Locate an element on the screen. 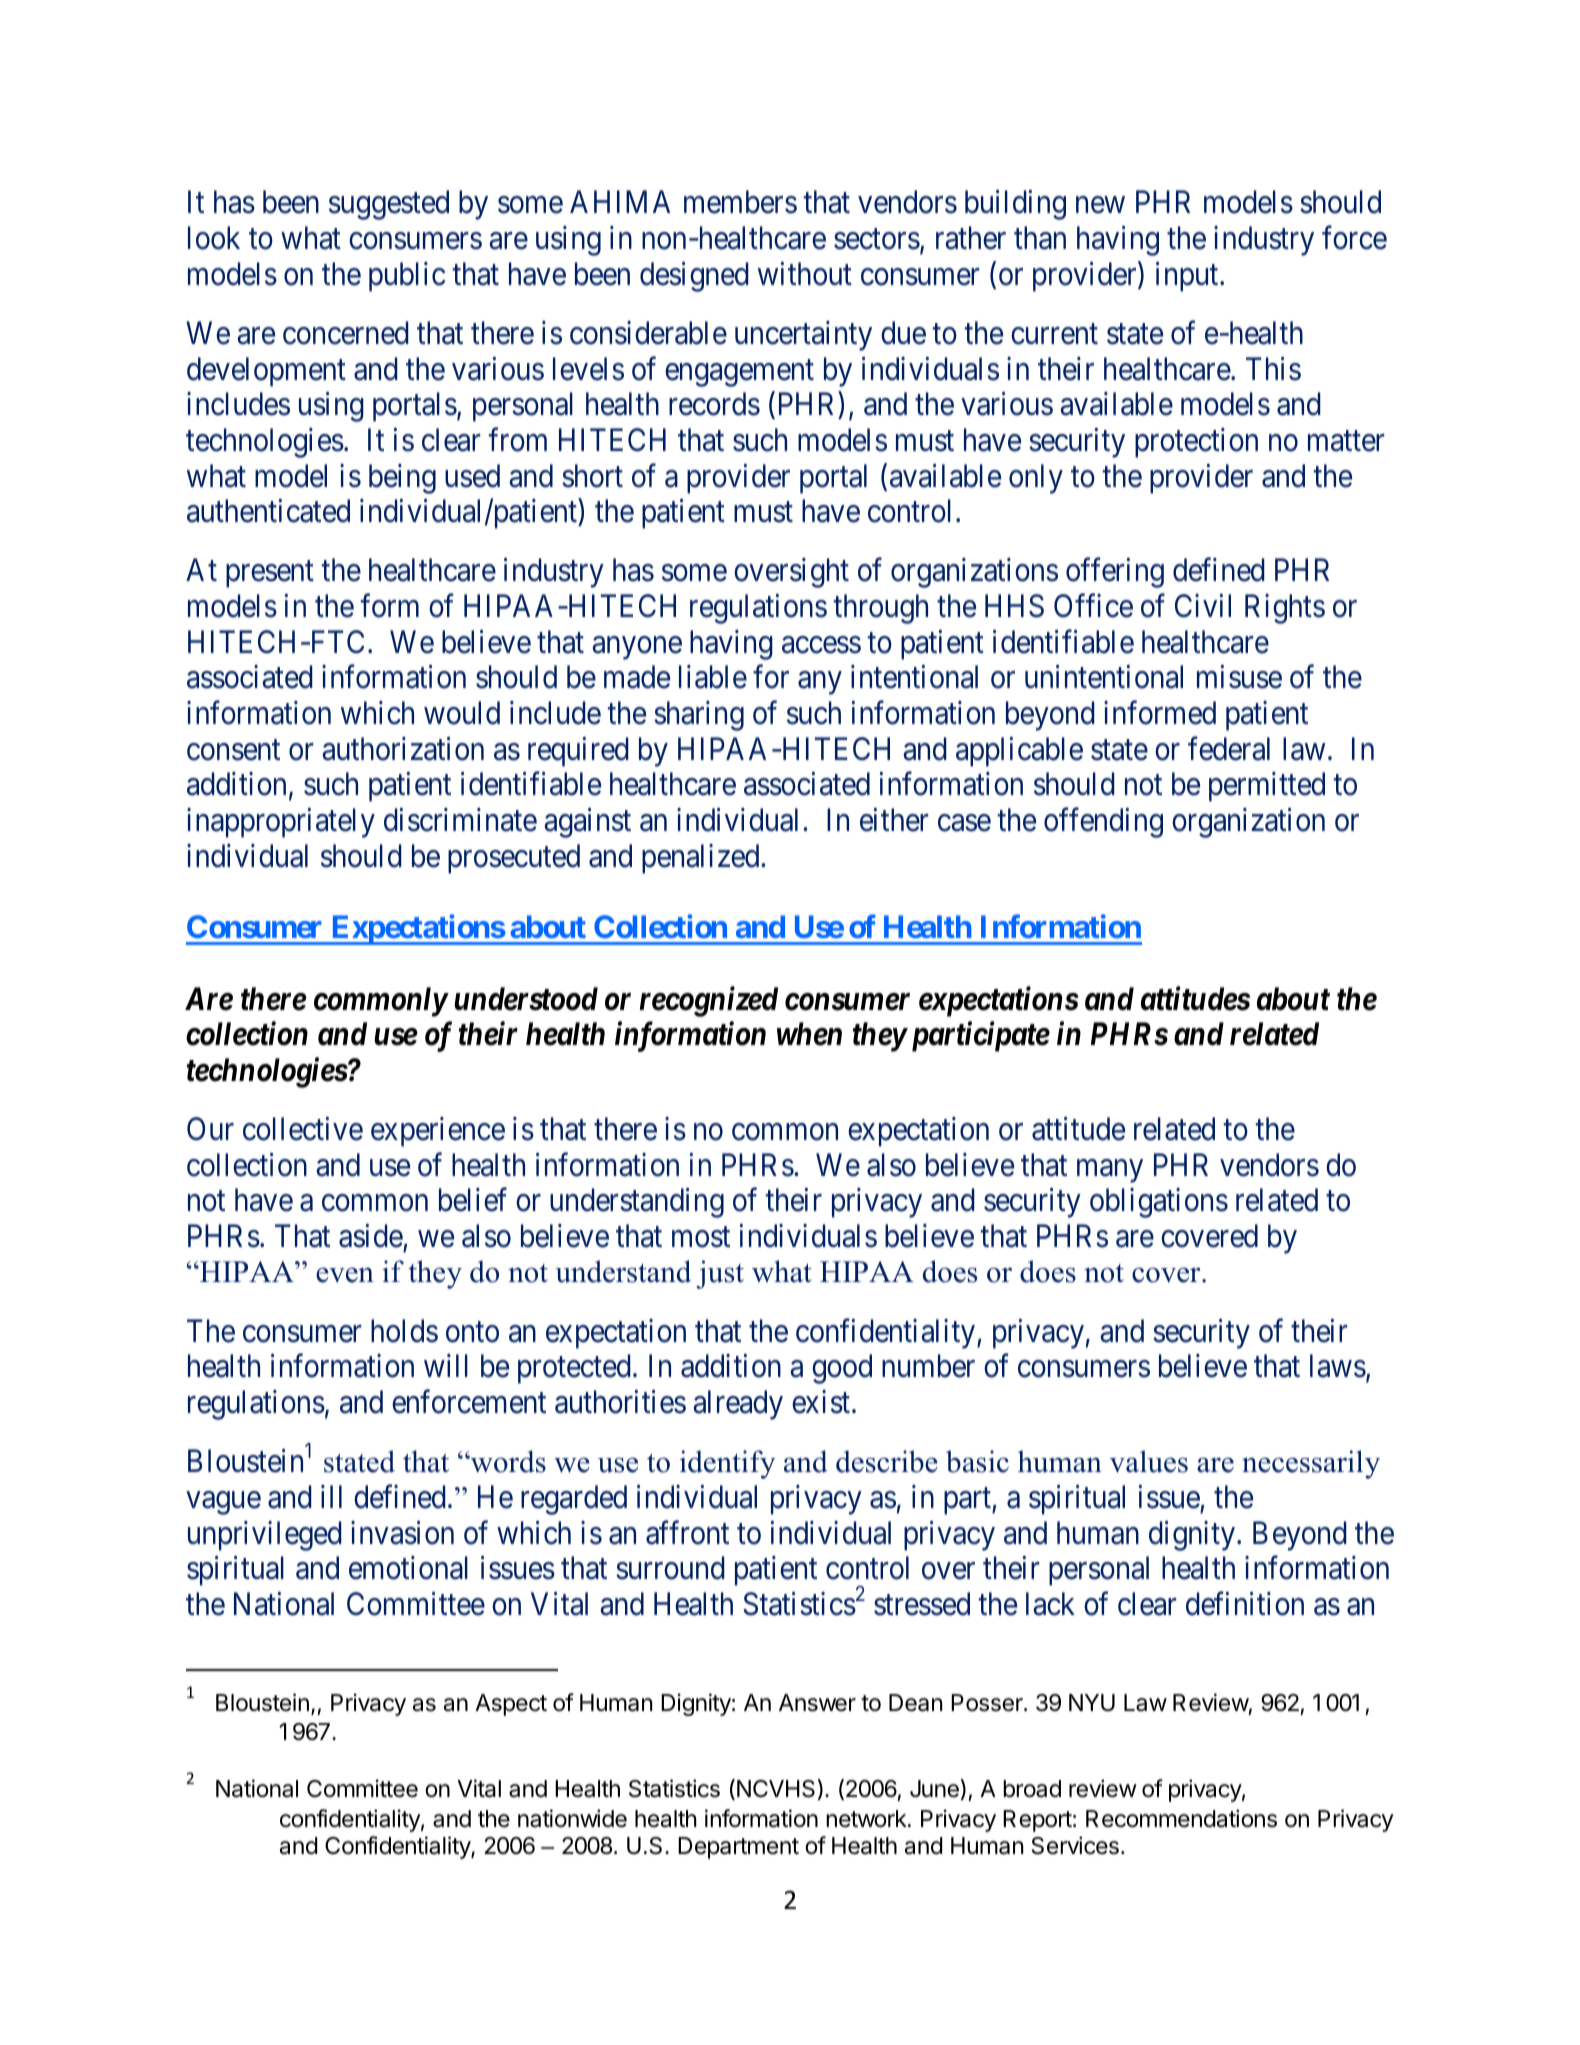  Aspect is located at coordinates (511, 1705).
